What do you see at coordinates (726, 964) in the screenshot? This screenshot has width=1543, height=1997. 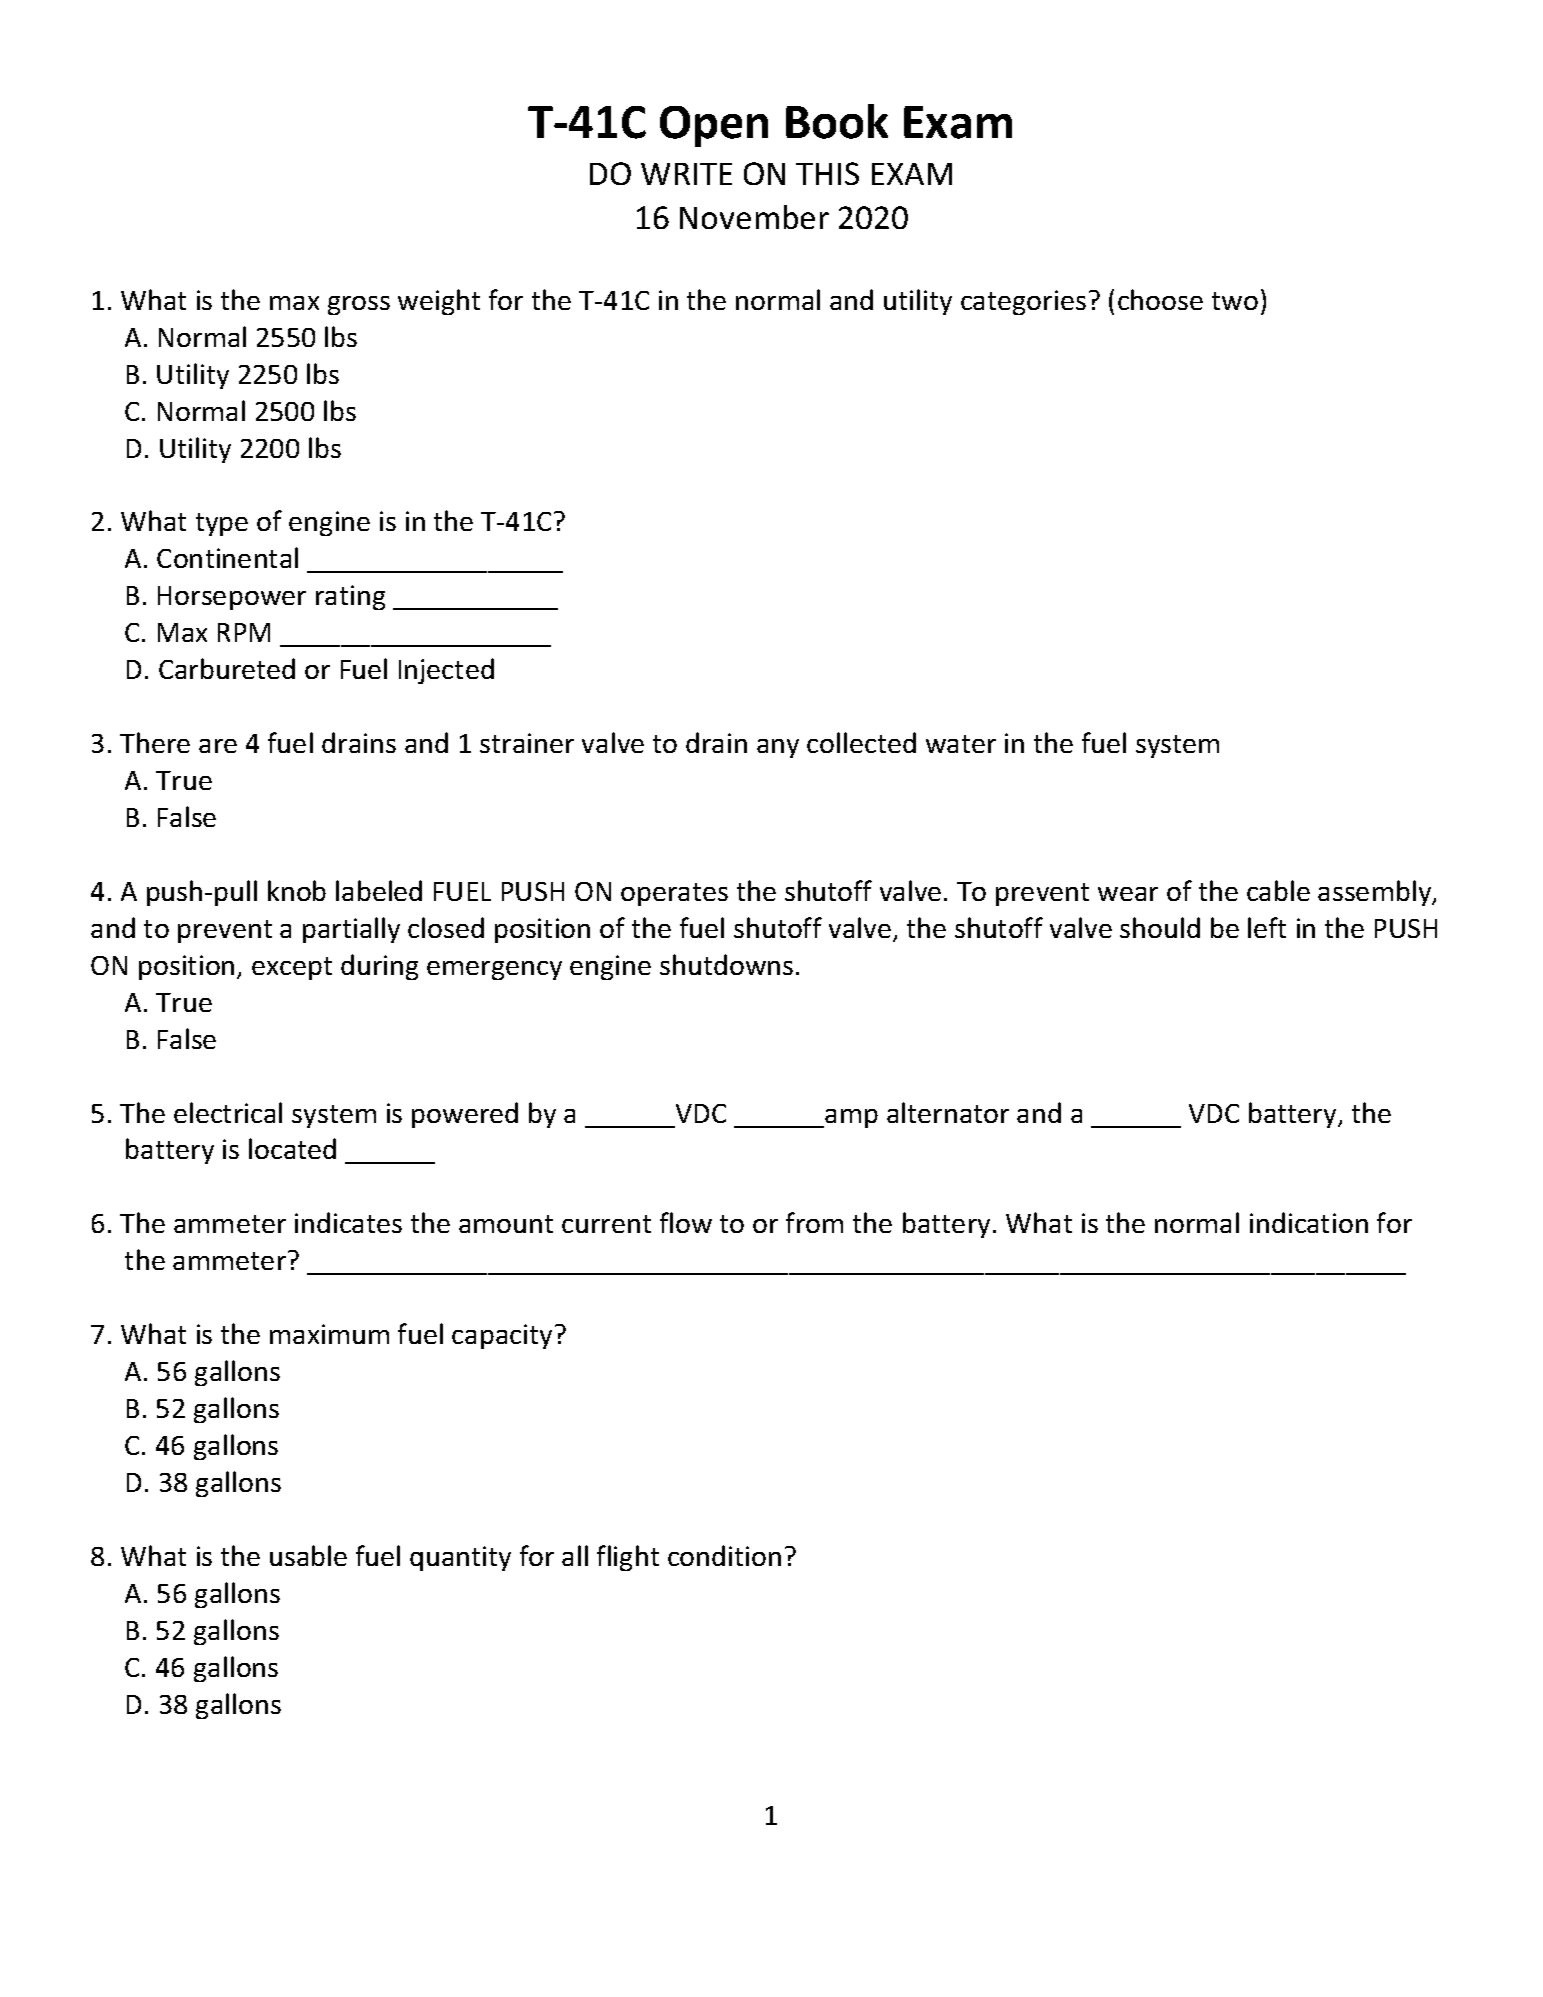 I see `shutdowns` at bounding box center [726, 964].
